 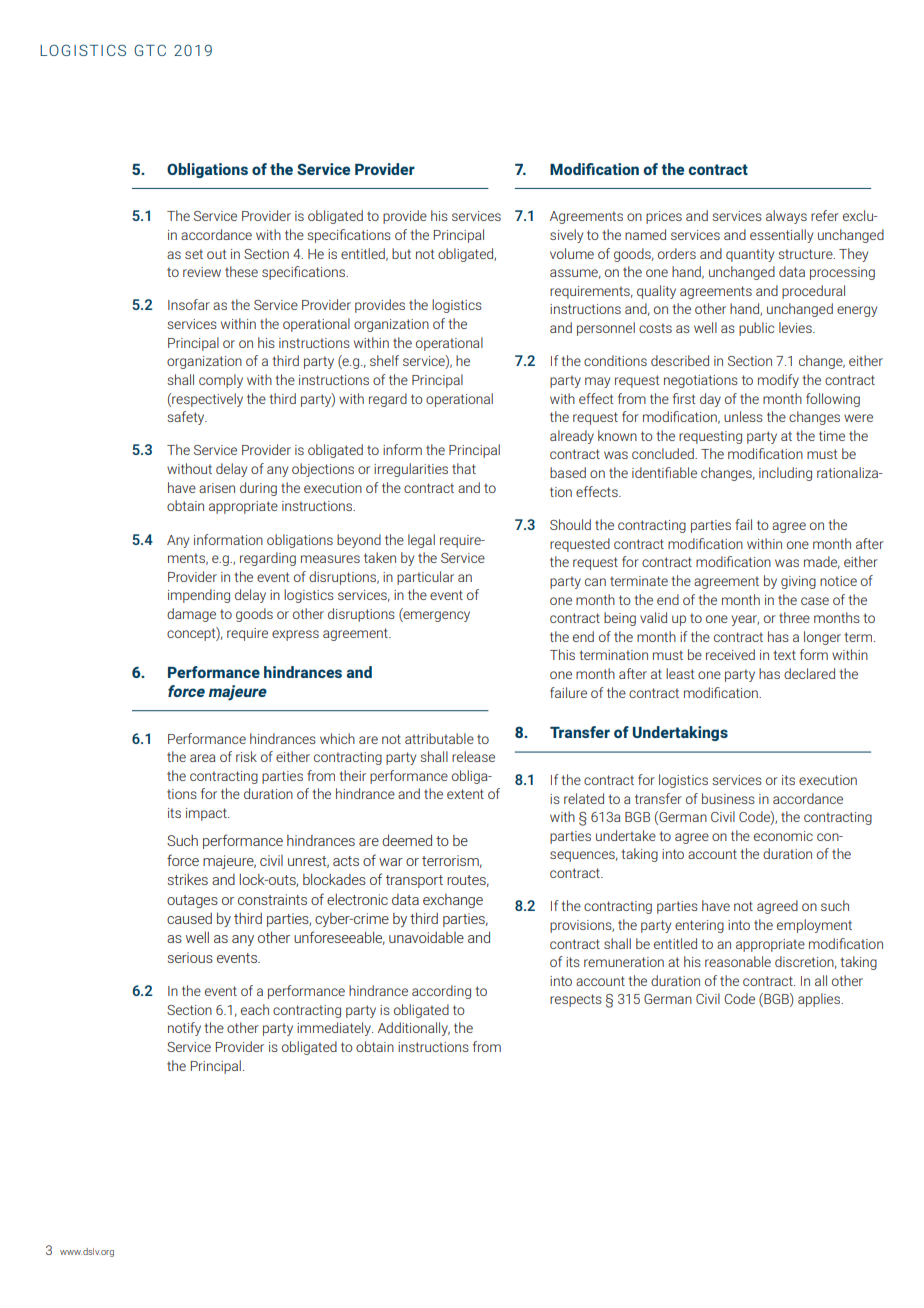 What do you see at coordinates (794, 617) in the image?
I see `three` at bounding box center [794, 617].
